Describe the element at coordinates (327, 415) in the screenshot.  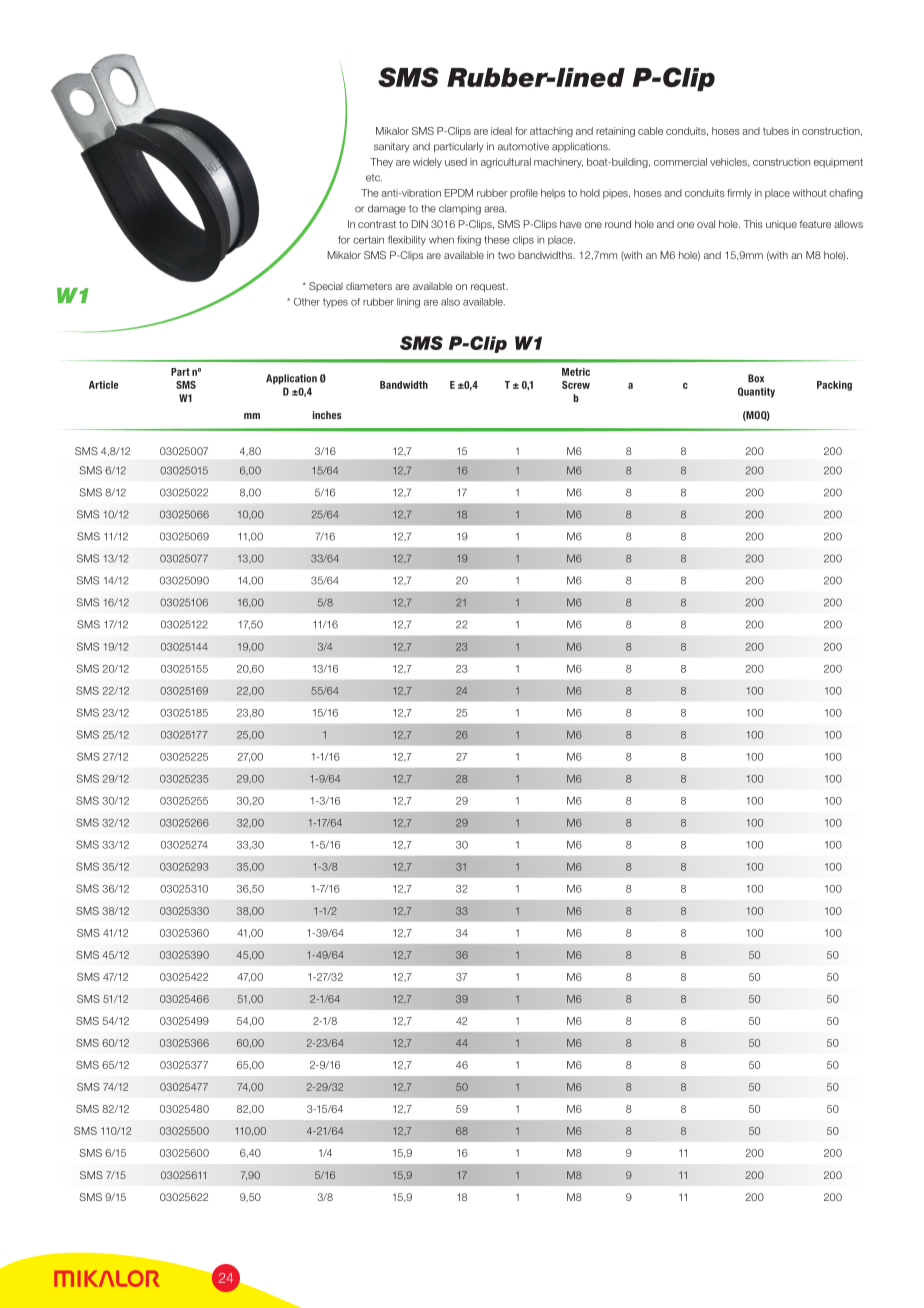
I see `inches` at that location.
